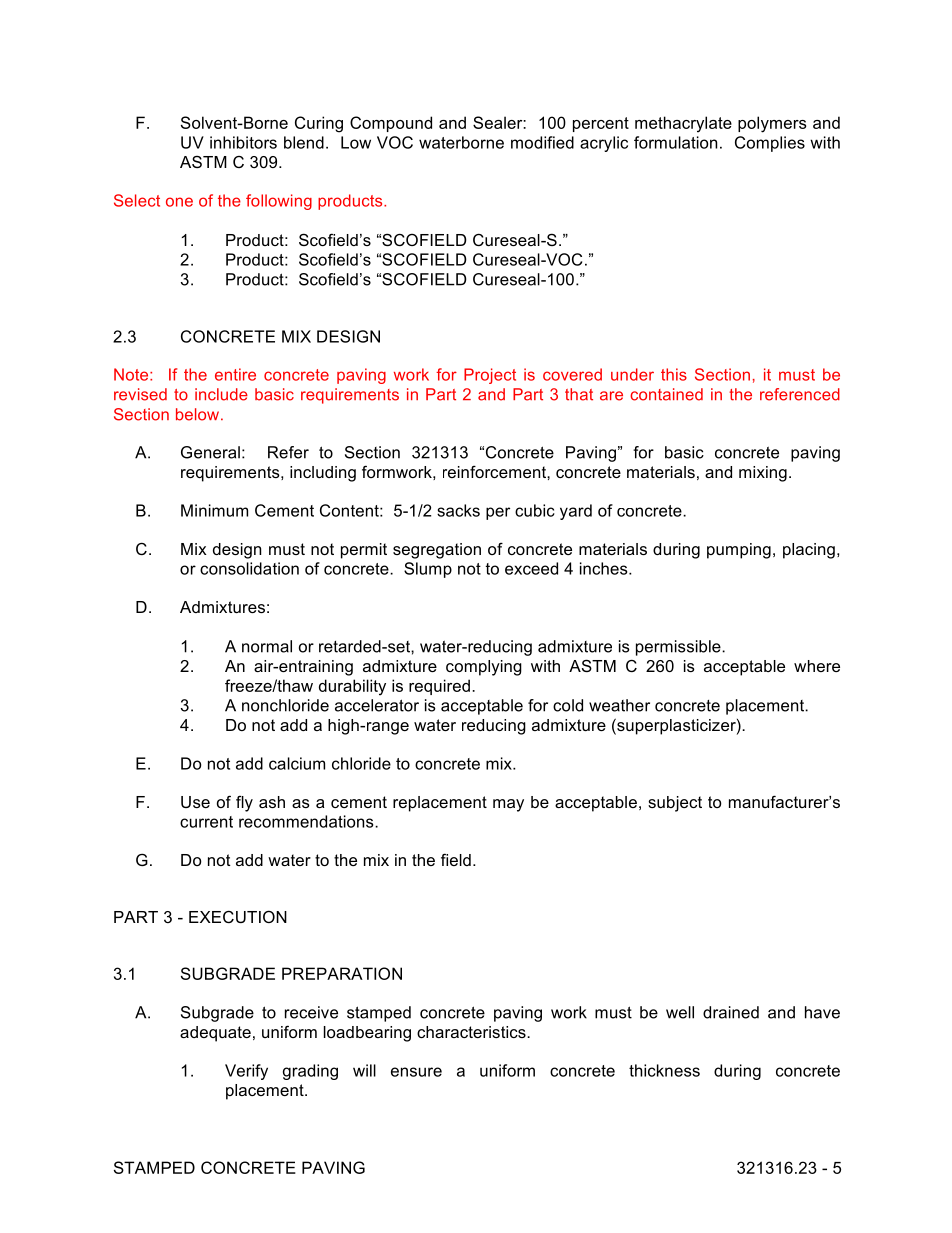 Image resolution: width=952 pixels, height=1233 pixels. What do you see at coordinates (508, 805) in the screenshot?
I see `may` at bounding box center [508, 805].
